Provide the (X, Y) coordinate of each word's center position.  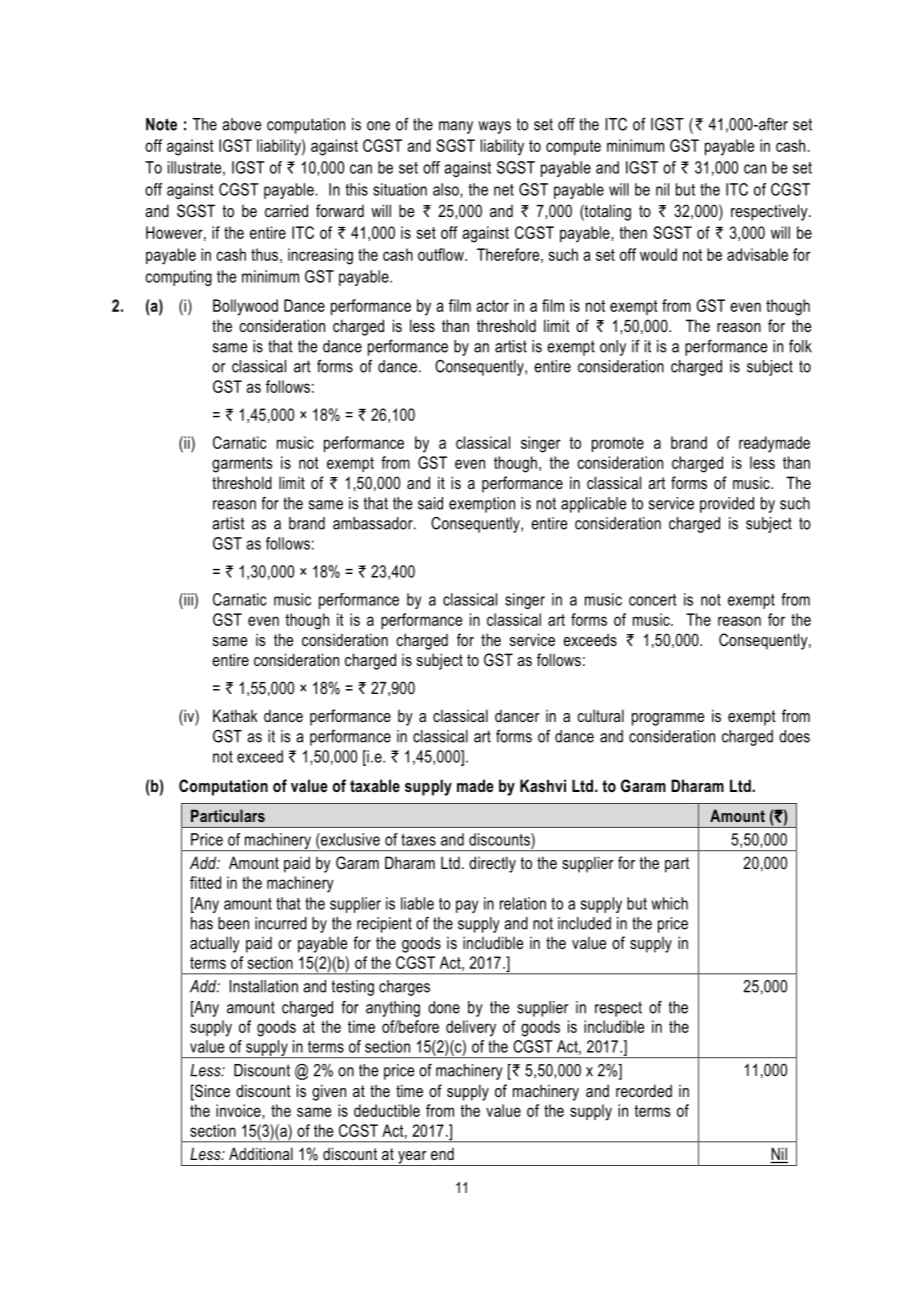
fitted (205, 882)
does (794, 736)
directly (492, 864)
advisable (757, 254)
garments (242, 465)
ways (494, 127)
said (430, 503)
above (241, 124)
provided (727, 505)
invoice (239, 1110)
